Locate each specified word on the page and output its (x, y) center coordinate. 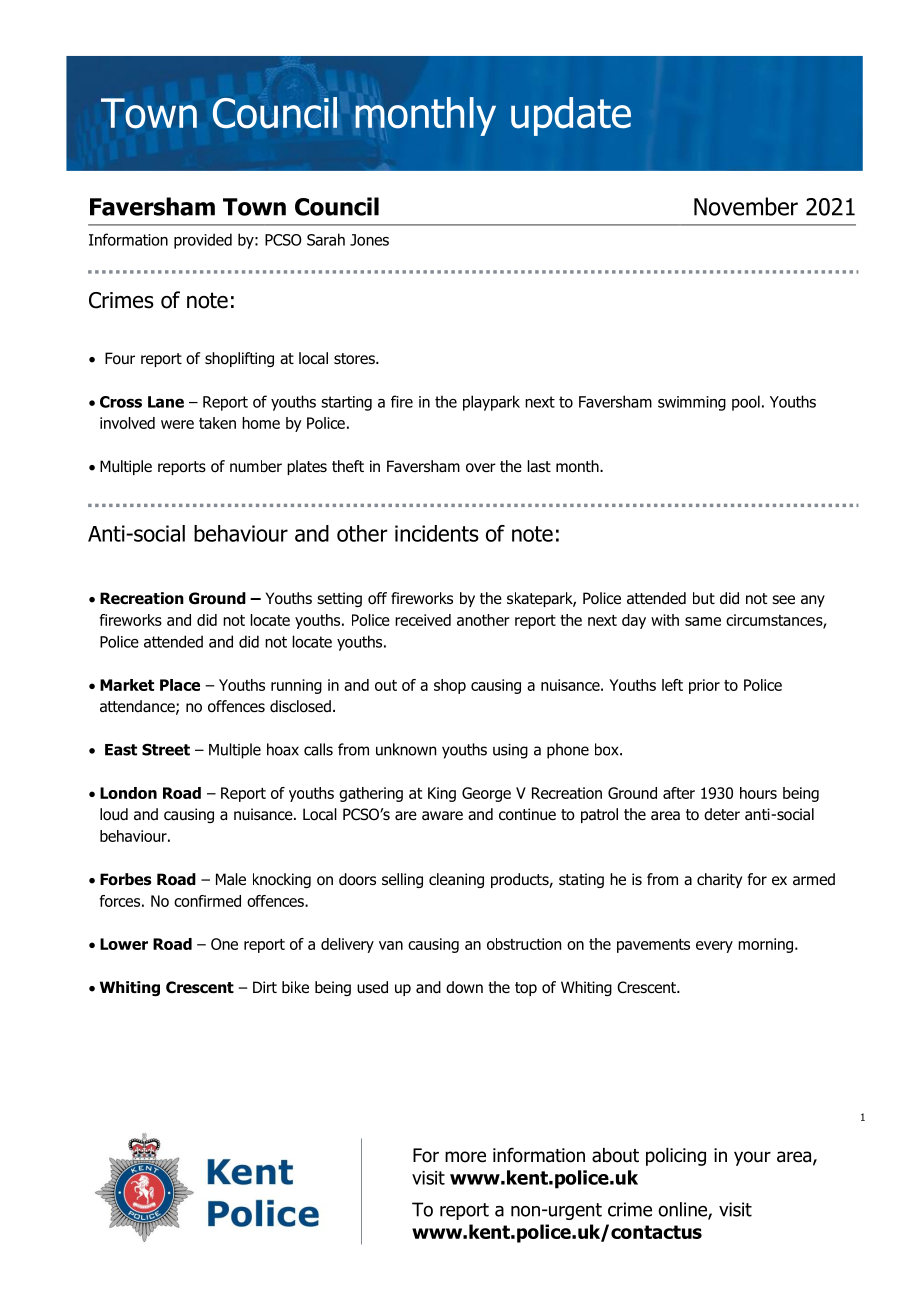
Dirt (265, 987)
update (571, 116)
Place (180, 685)
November (746, 206)
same (703, 621)
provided (203, 241)
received (423, 620)
